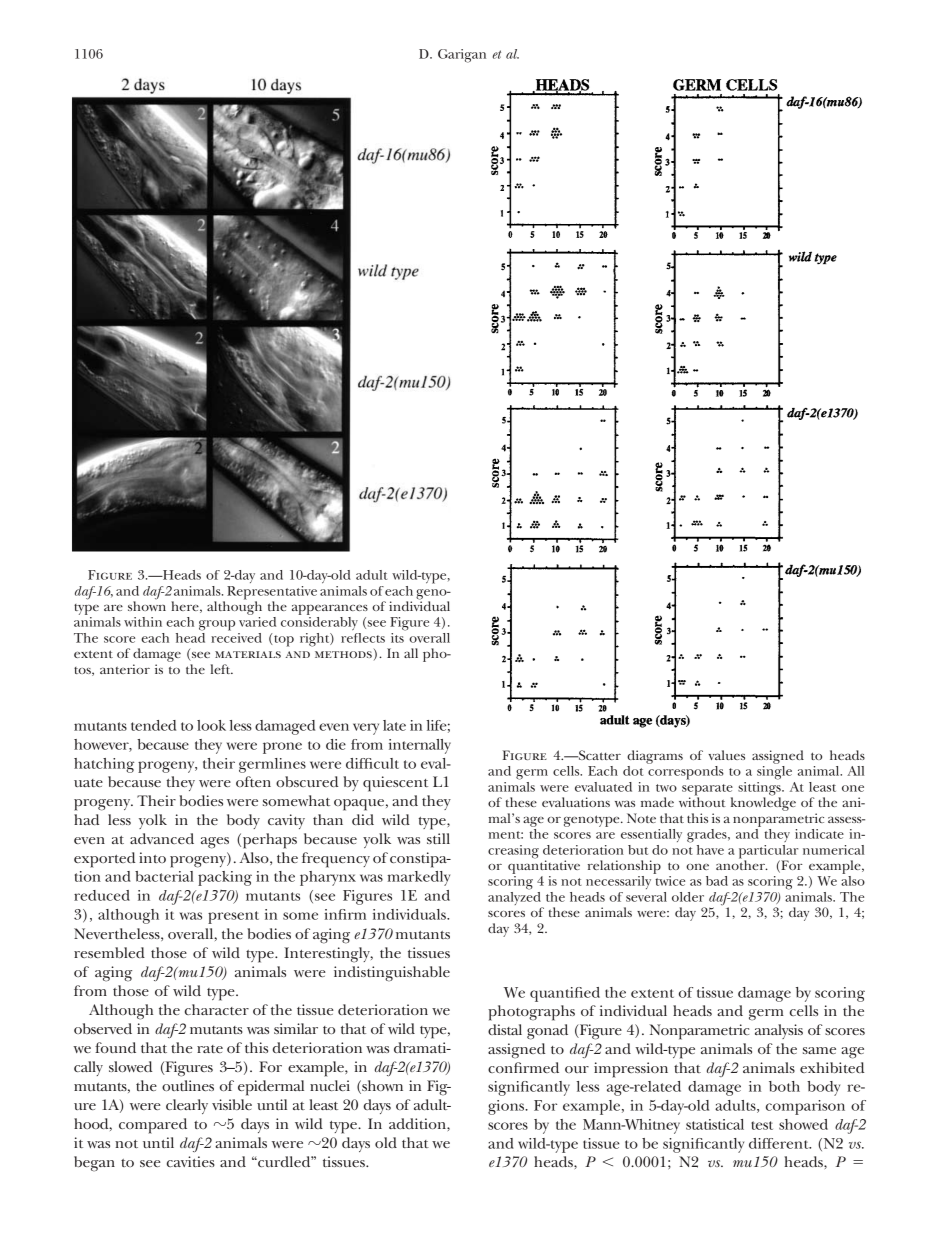 This page has width=952, height=1237. I want to click on internally, so click(420, 746).
